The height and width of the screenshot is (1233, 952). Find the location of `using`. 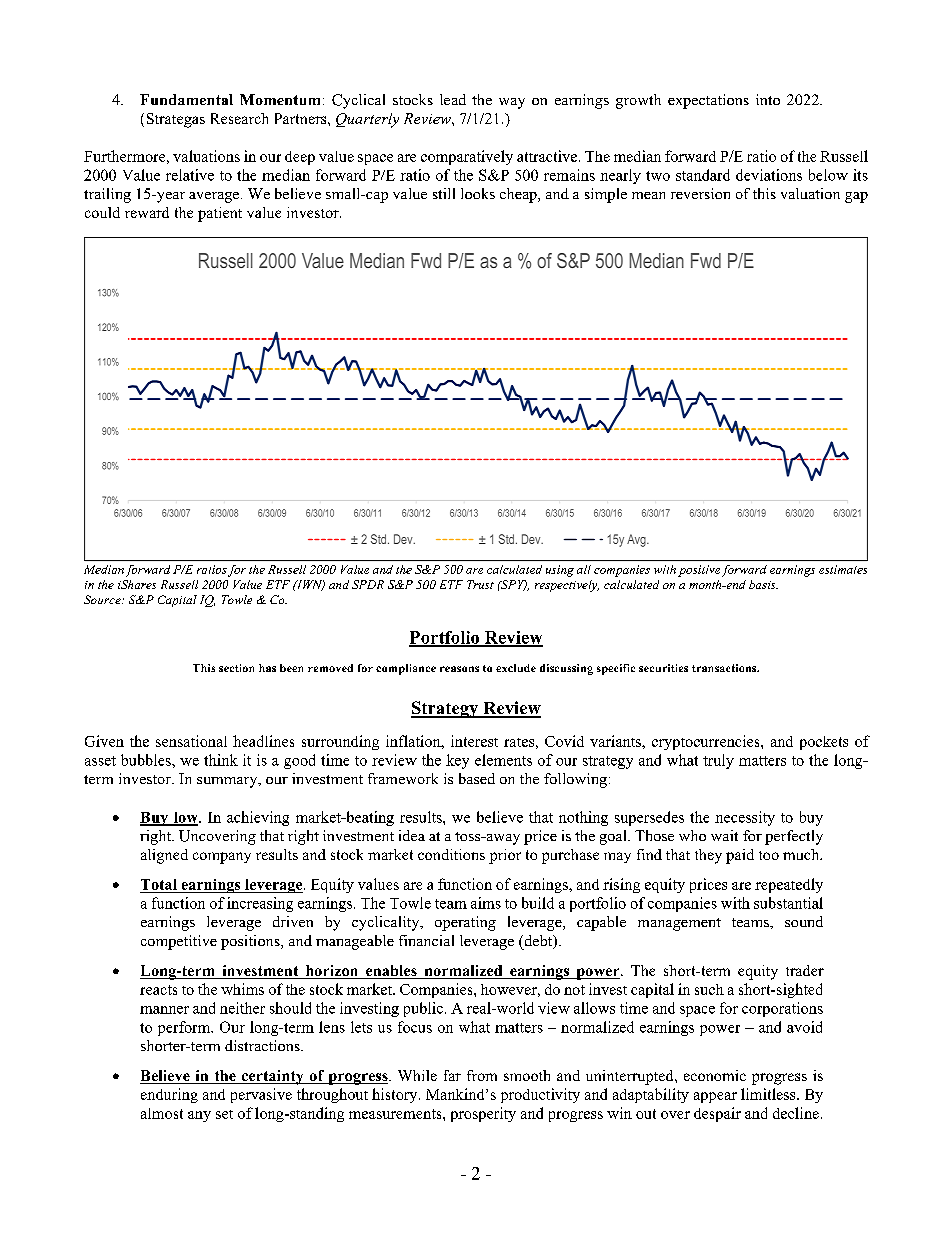

using is located at coordinates (560, 571).
